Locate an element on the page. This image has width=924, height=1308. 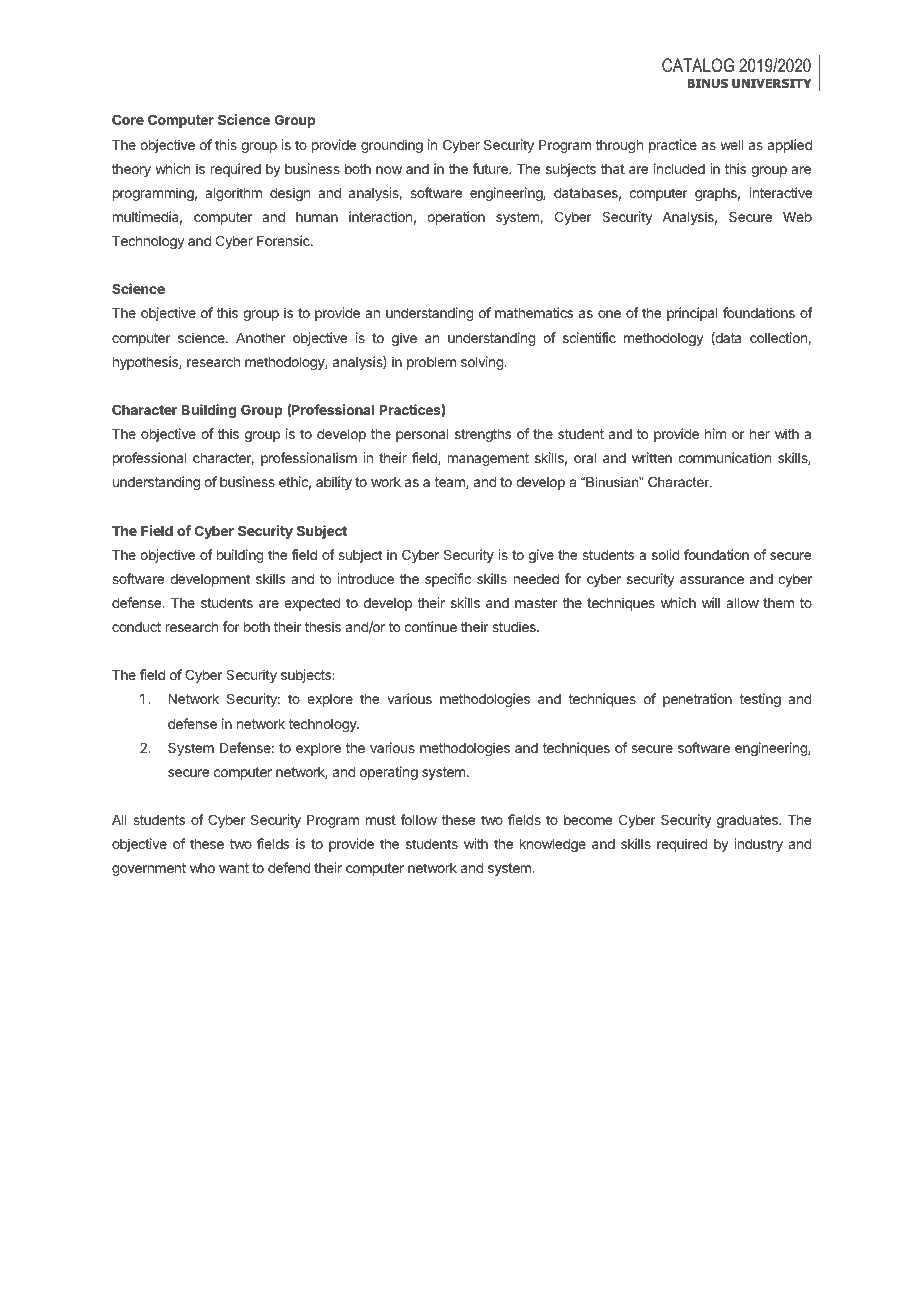
will is located at coordinates (711, 602).
